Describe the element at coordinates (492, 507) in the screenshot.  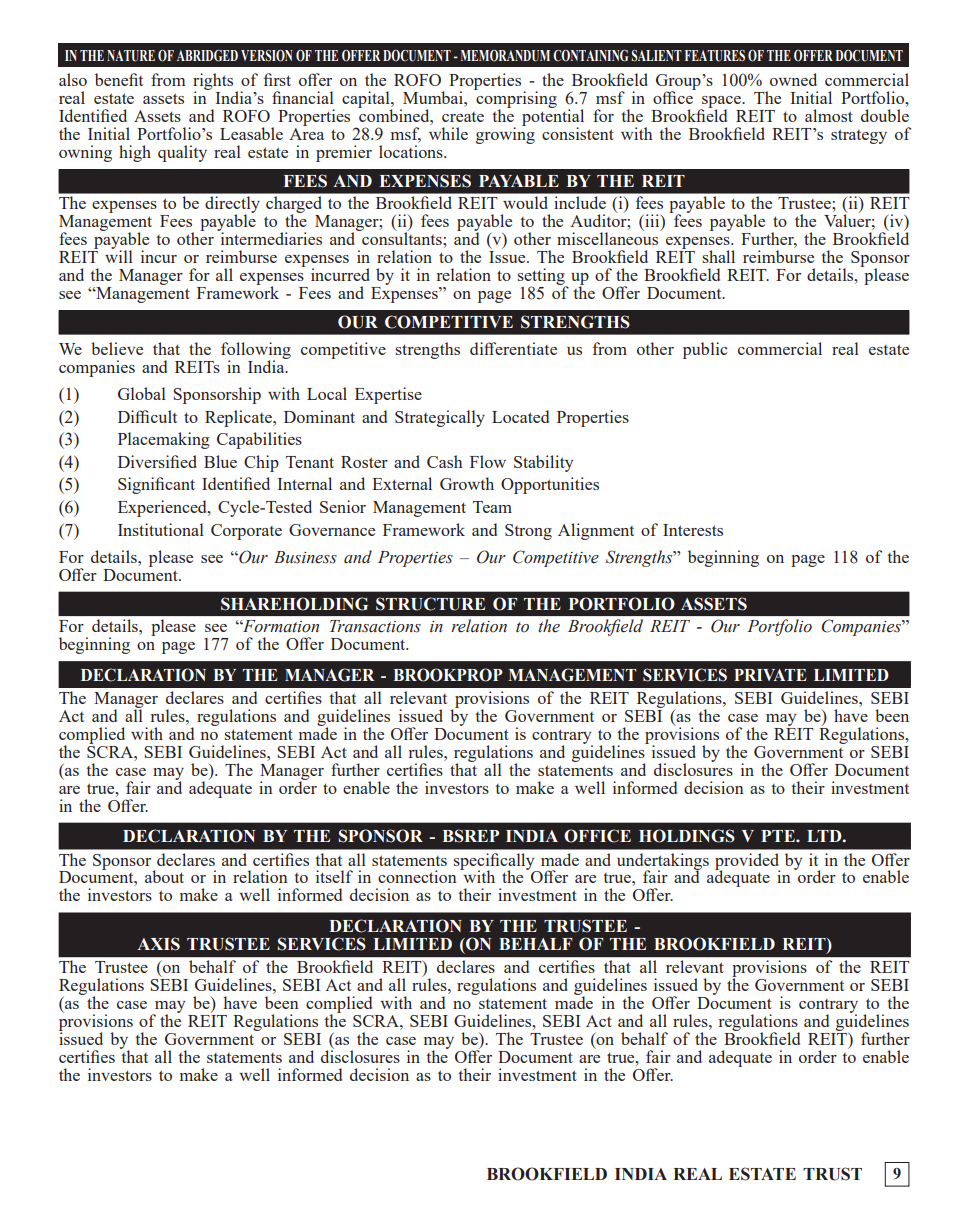
I see `Team` at that location.
